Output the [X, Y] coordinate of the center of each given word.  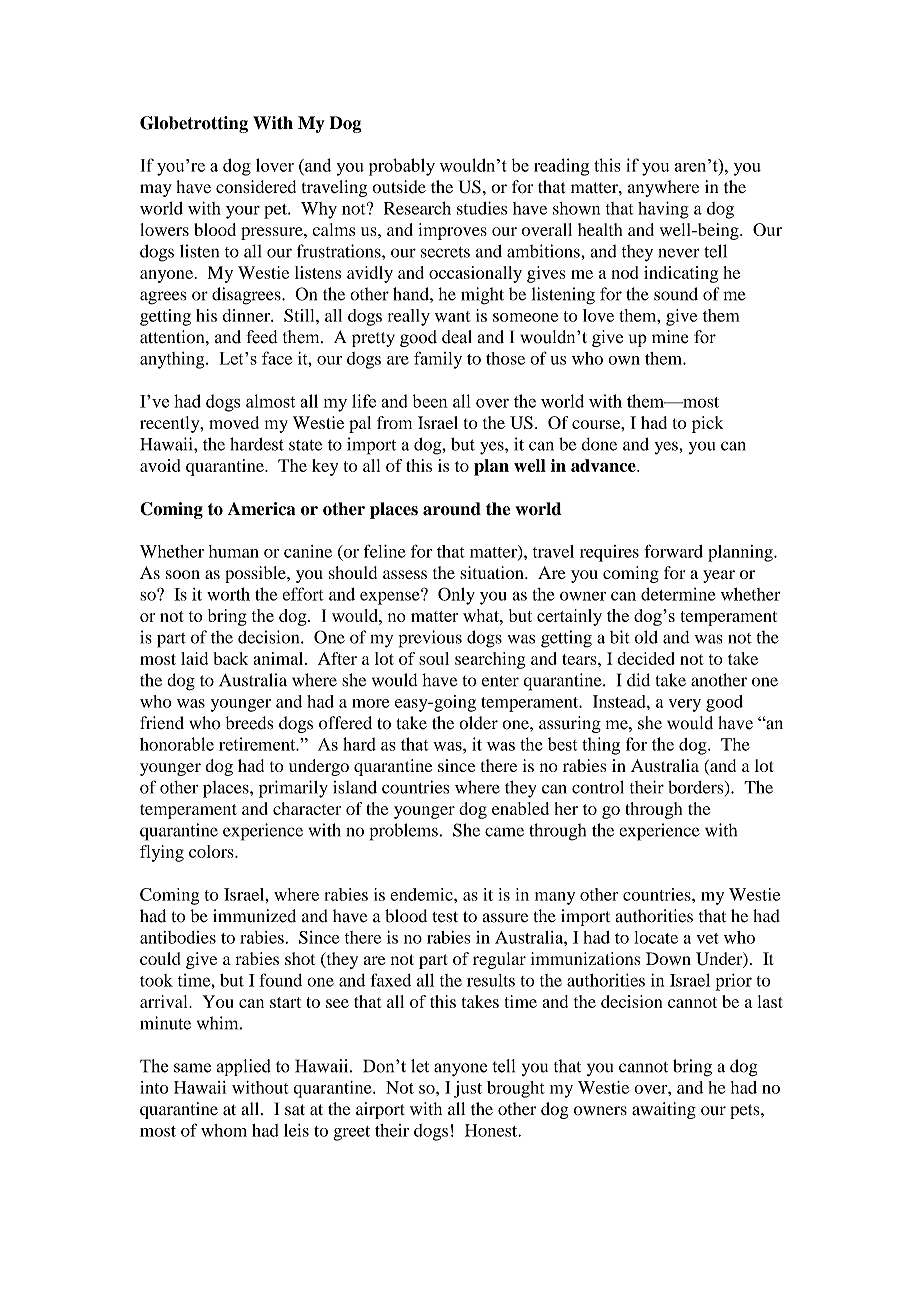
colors [212, 851]
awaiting [664, 1110]
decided [646, 658]
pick [707, 424]
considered [256, 187]
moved [234, 422]
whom [224, 1130]
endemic [422, 894]
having [663, 210]
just [468, 1089]
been [430, 401]
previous [430, 639]
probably [402, 167]
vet [707, 938]
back [231, 658]
